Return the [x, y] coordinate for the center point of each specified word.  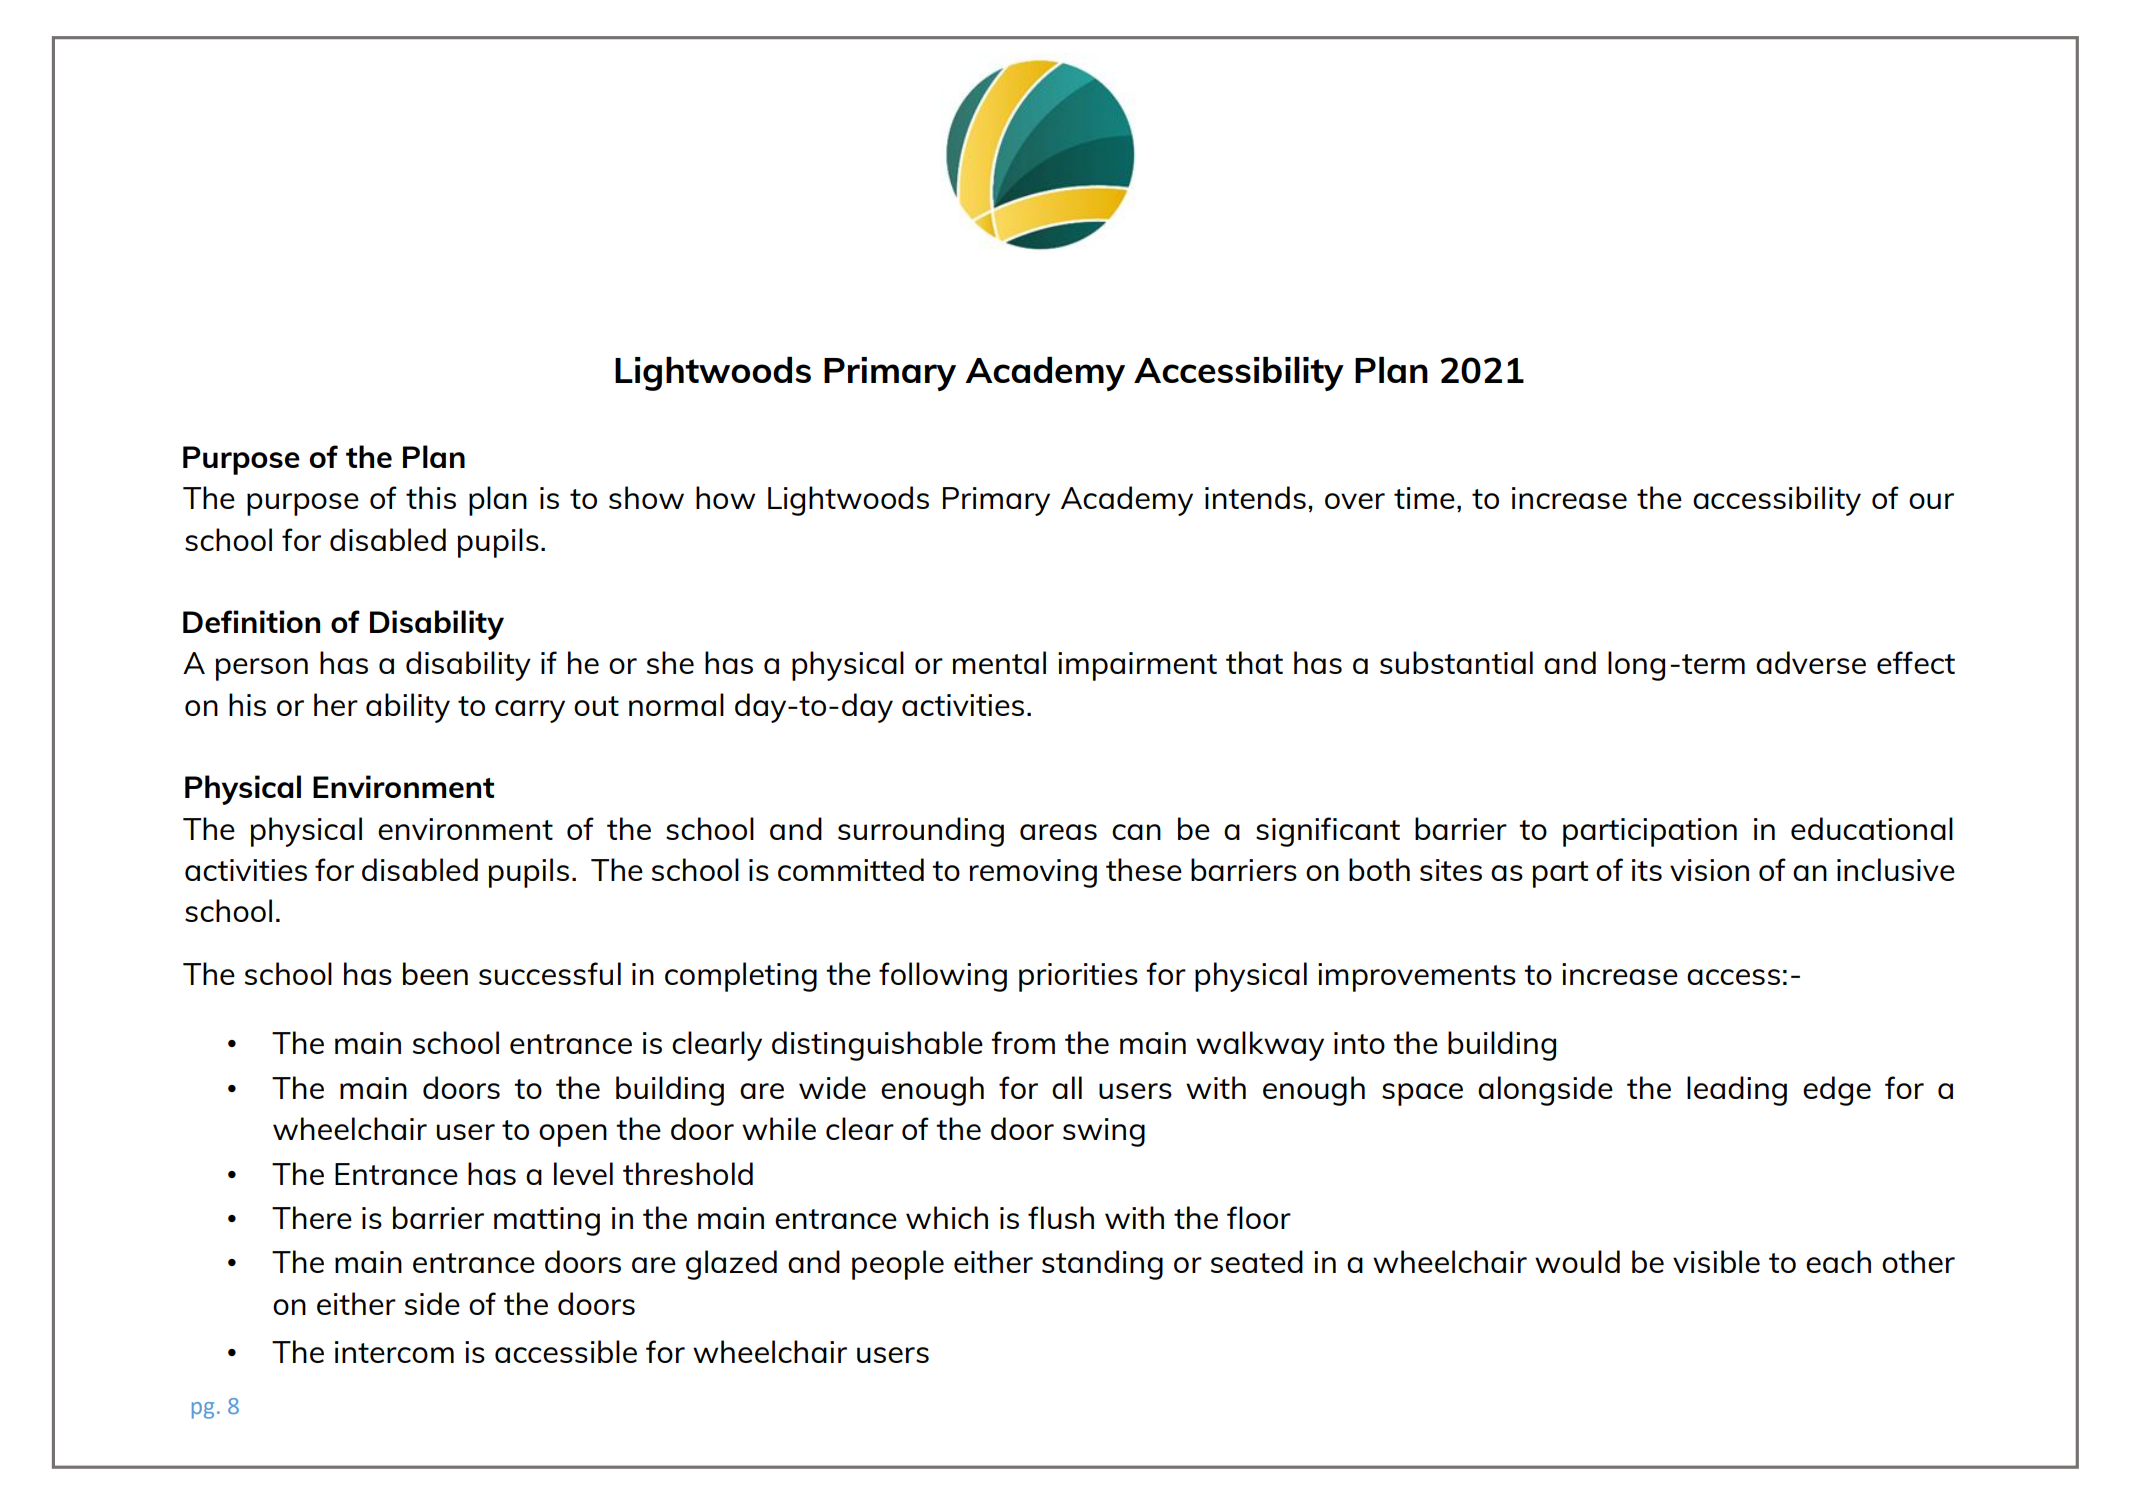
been [435, 973]
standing [1102, 1265]
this [431, 497]
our [1931, 501]
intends [1255, 497]
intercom [394, 1352]
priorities [1078, 977]
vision [1709, 870]
